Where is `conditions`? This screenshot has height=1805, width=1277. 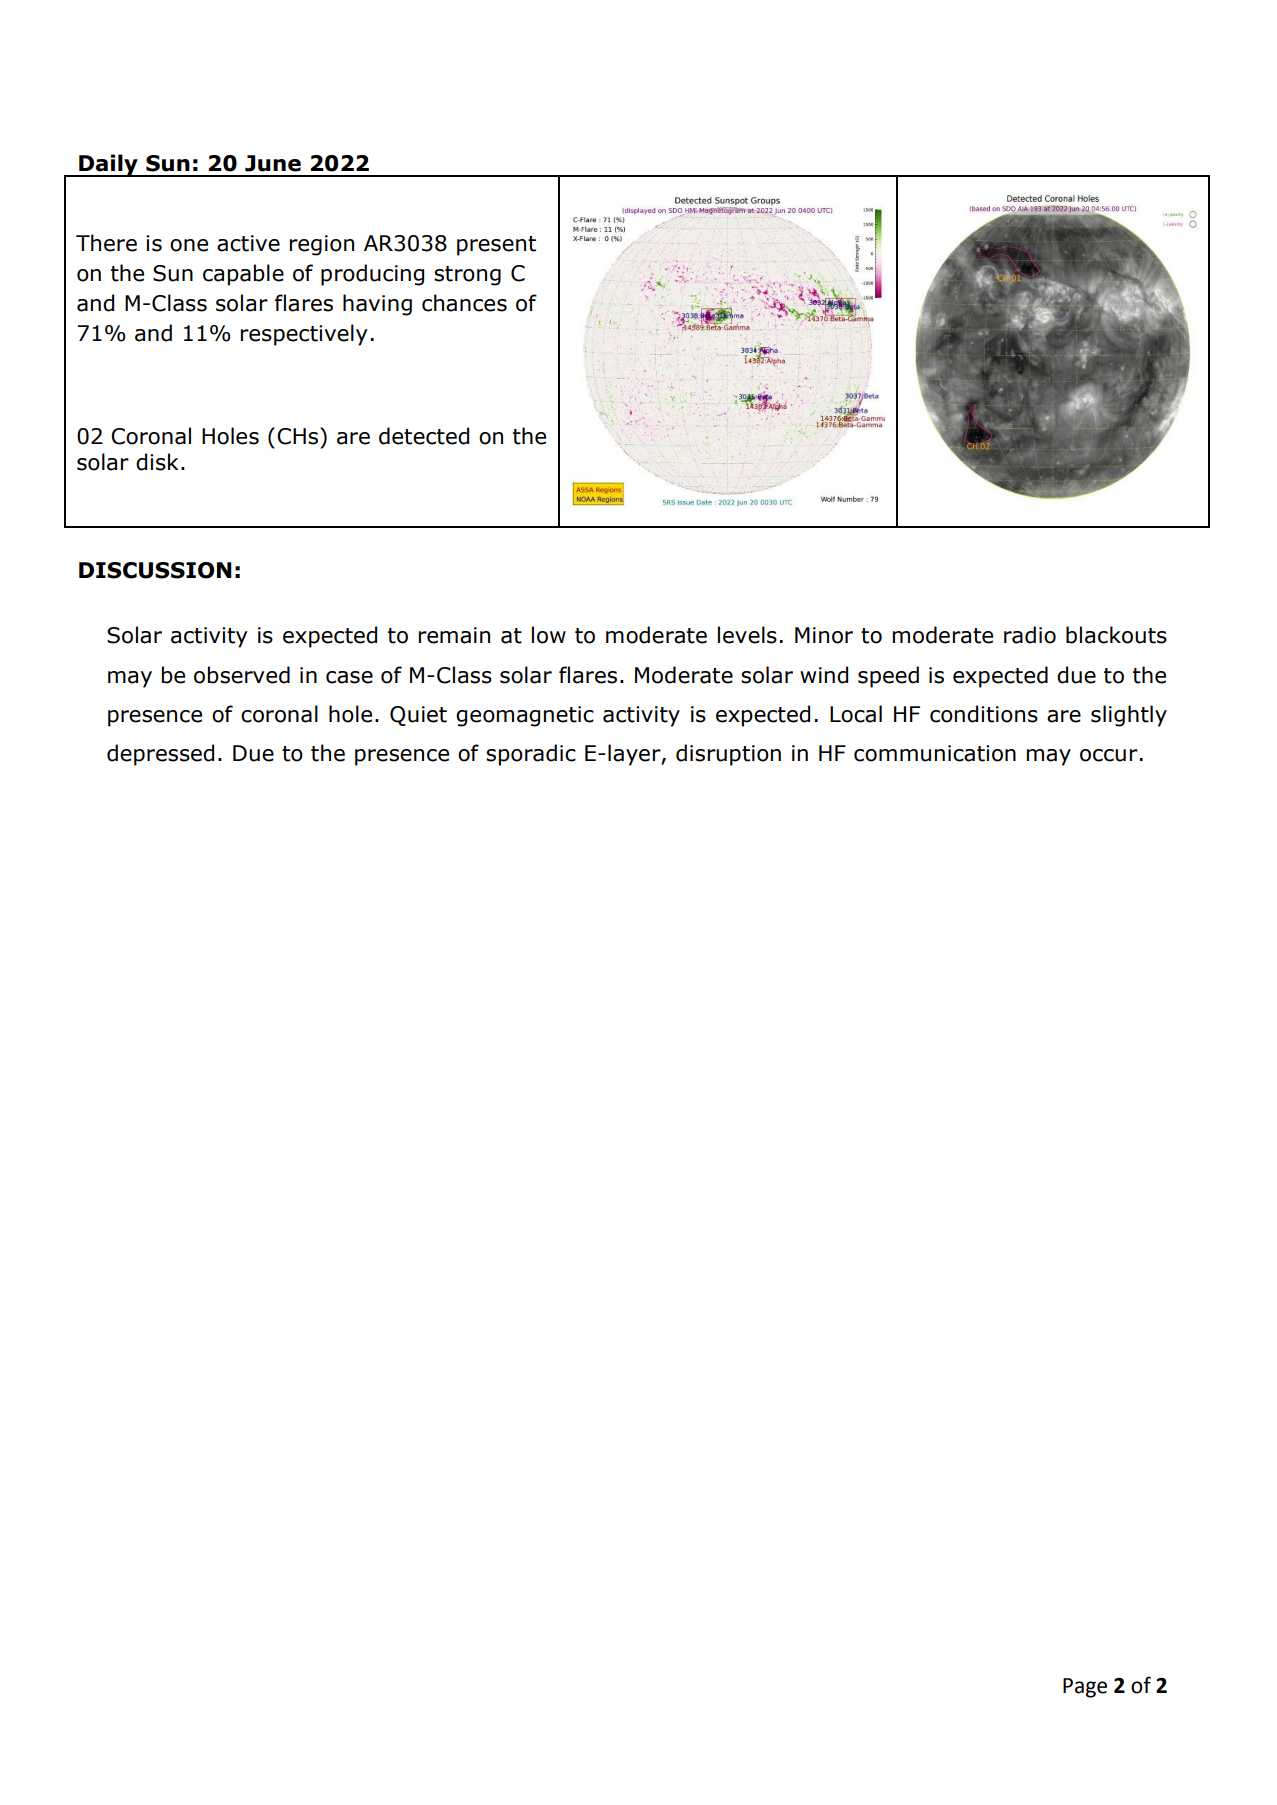 conditions is located at coordinates (984, 714).
